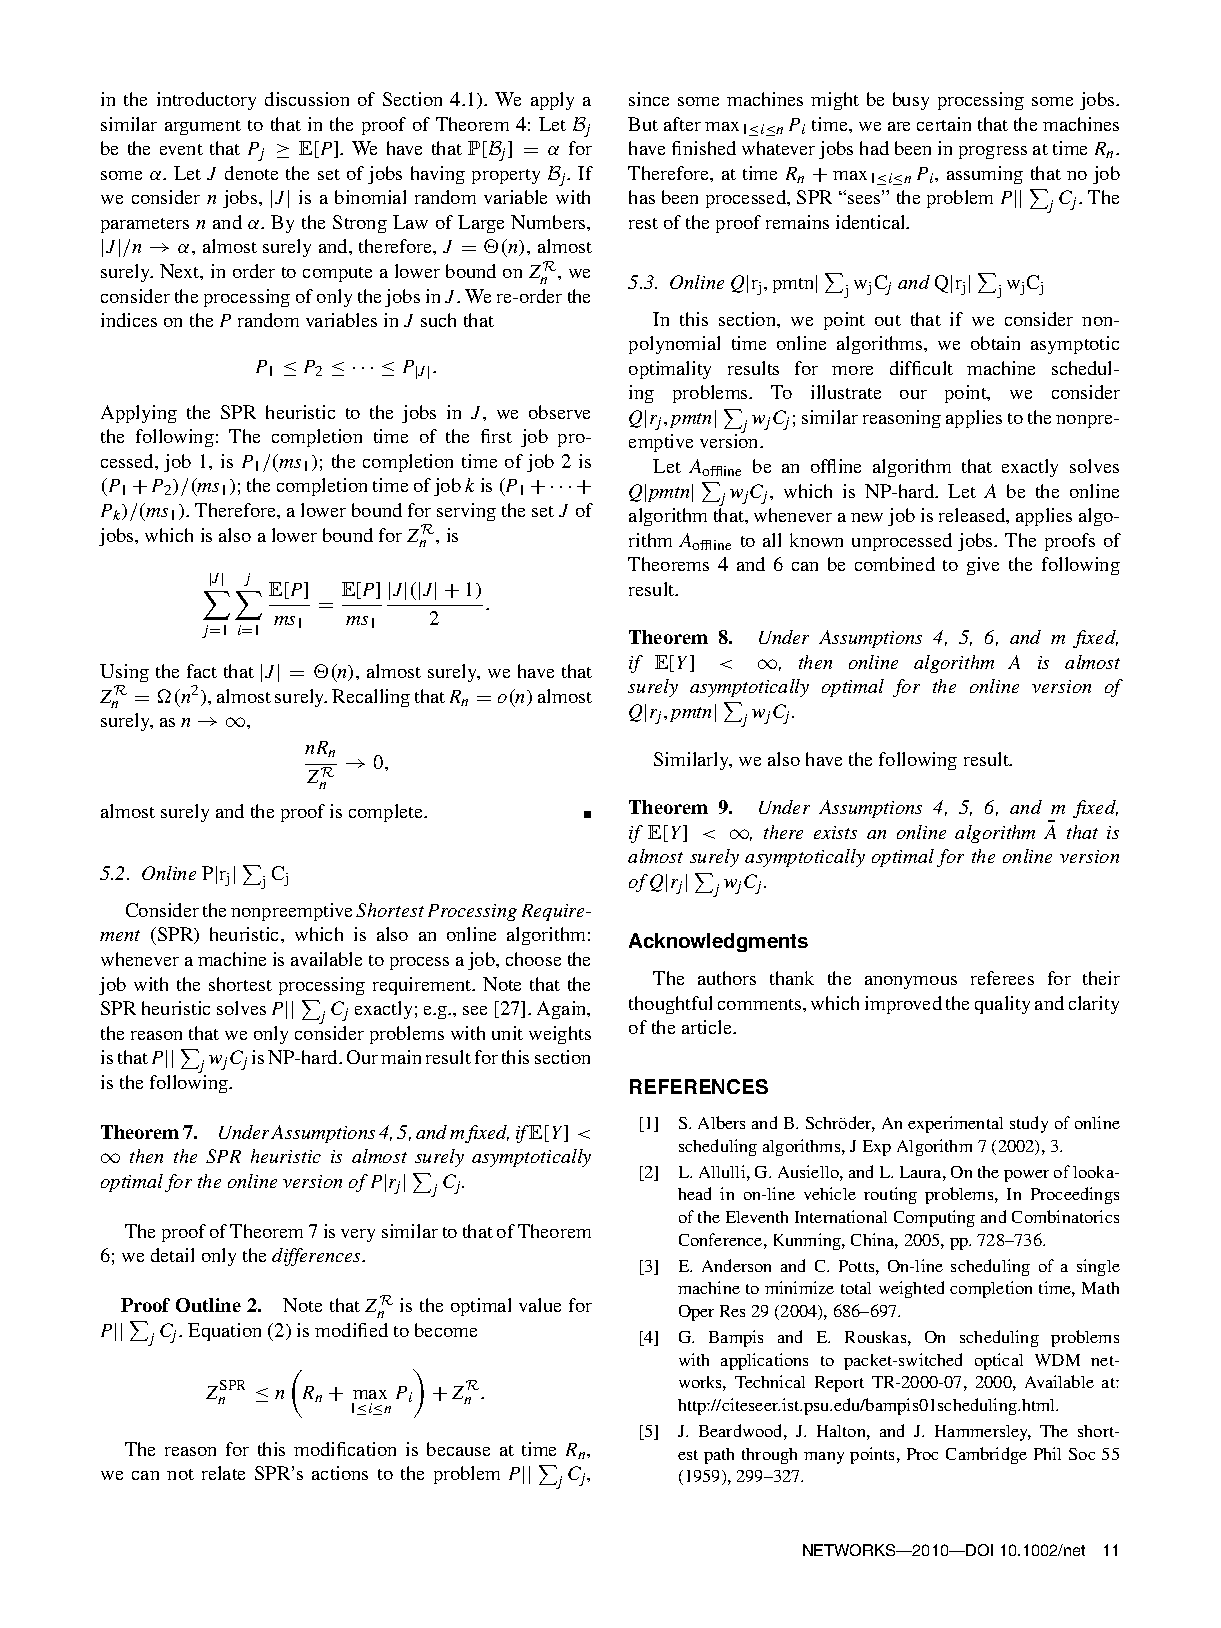 The width and height of the screenshot is (1221, 1628). Describe the element at coordinates (643, 124) in the screenshot. I see `But` at that location.
